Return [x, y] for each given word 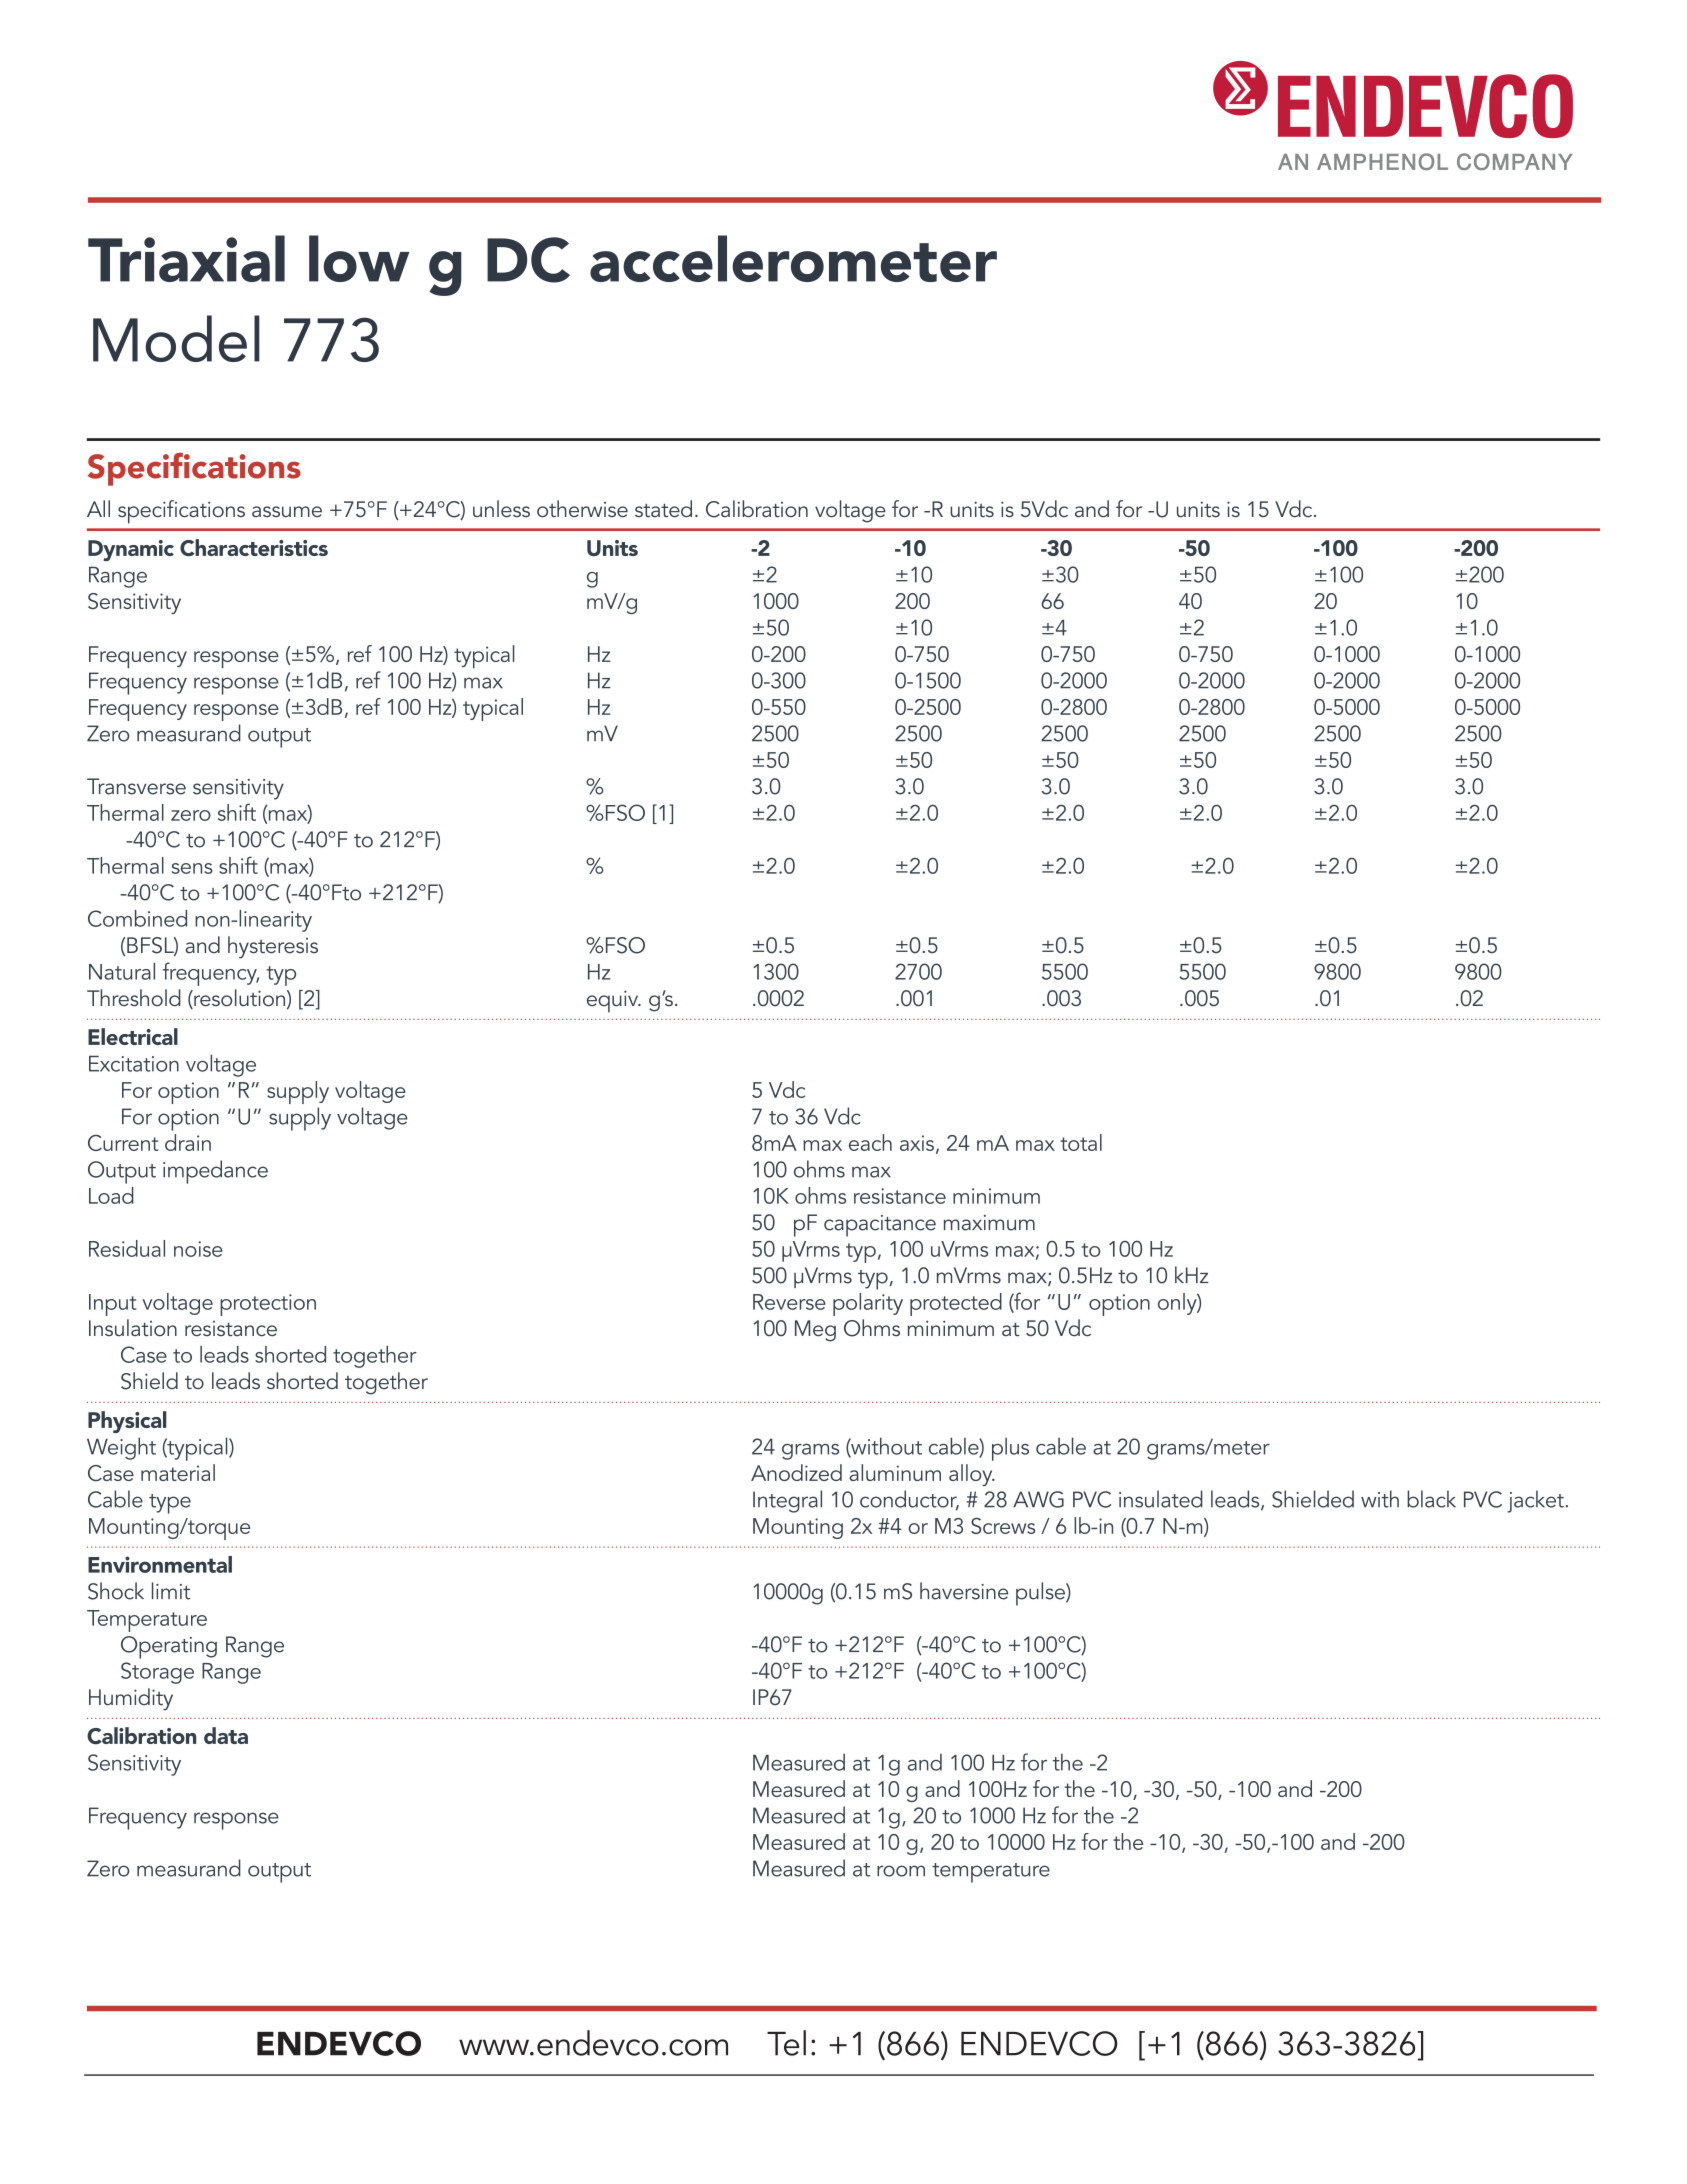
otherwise [582, 508]
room [901, 1871]
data [226, 1735]
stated [663, 508]
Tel [786, 2043]
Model [176, 338]
